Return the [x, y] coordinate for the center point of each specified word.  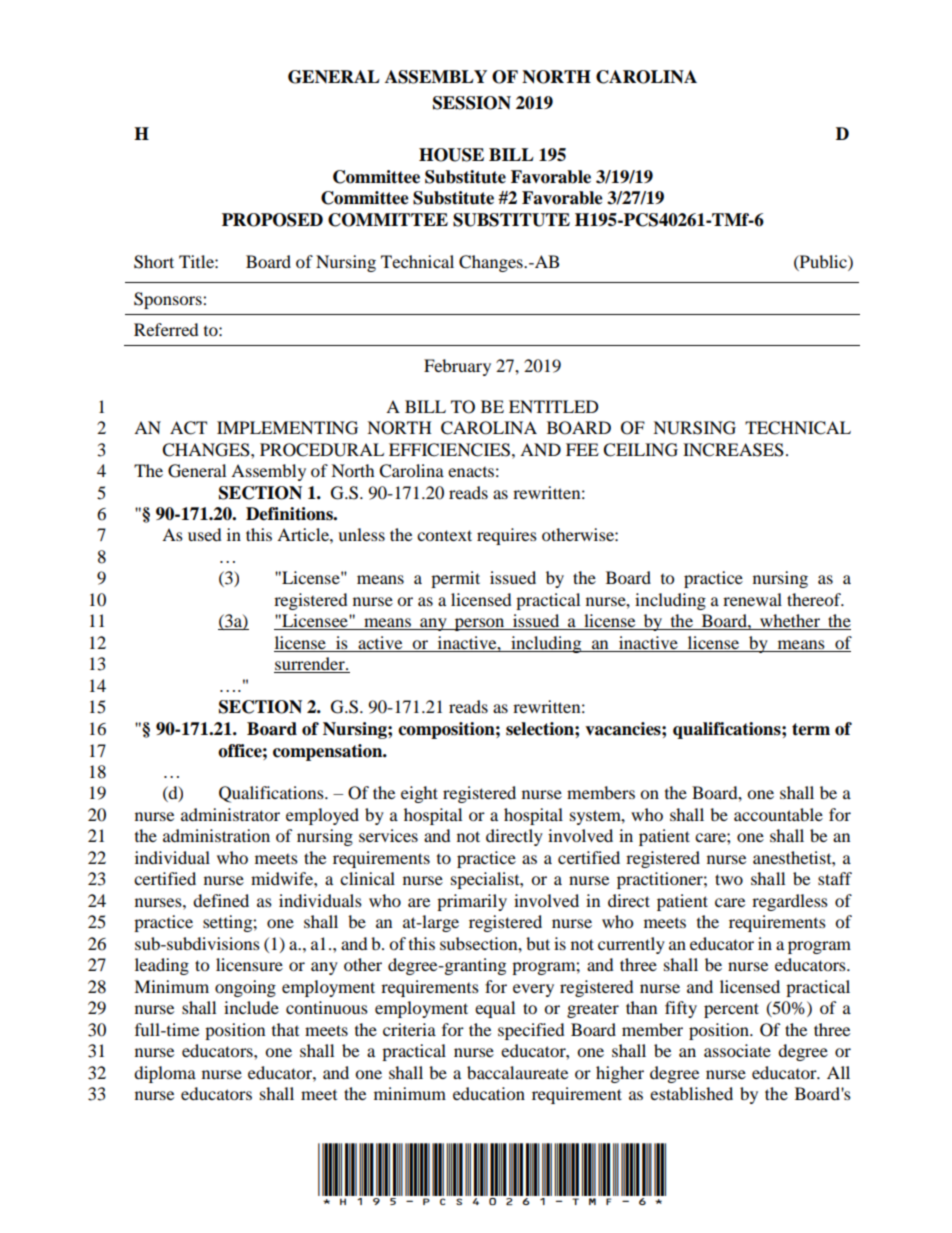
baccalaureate [517, 1072]
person [479, 624]
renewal [752, 599]
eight [419, 794]
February [457, 367]
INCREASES [733, 450]
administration [216, 835]
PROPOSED [272, 220]
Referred [166, 329]
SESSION [472, 103]
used [205, 534]
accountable [778, 814]
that [285, 1029]
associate [737, 1050]
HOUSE [451, 155]
